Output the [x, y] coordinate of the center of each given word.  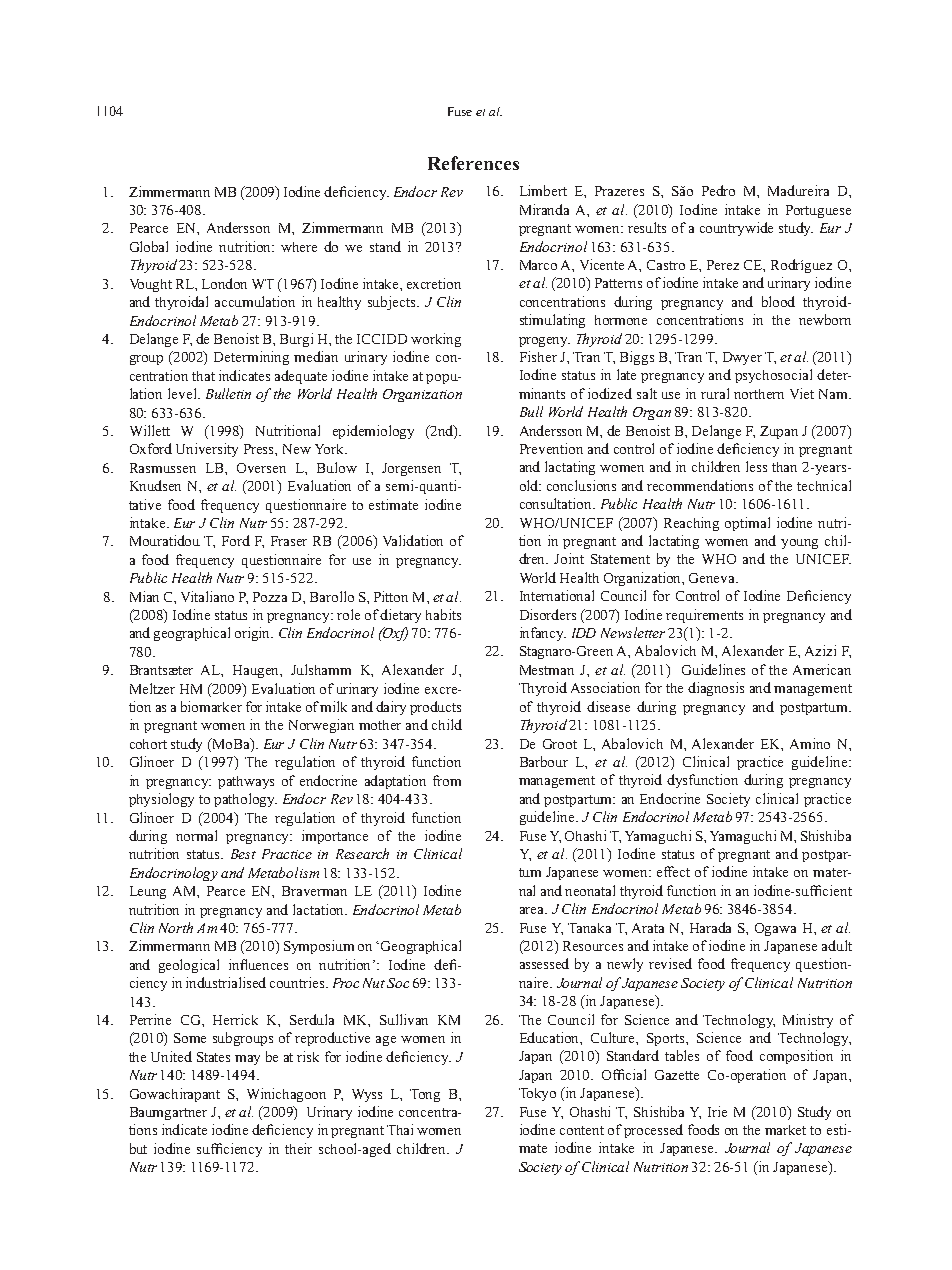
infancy [543, 634]
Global [149, 246]
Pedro [718, 190]
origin [254, 634]
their [298, 1148]
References [473, 163]
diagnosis [716, 689]
